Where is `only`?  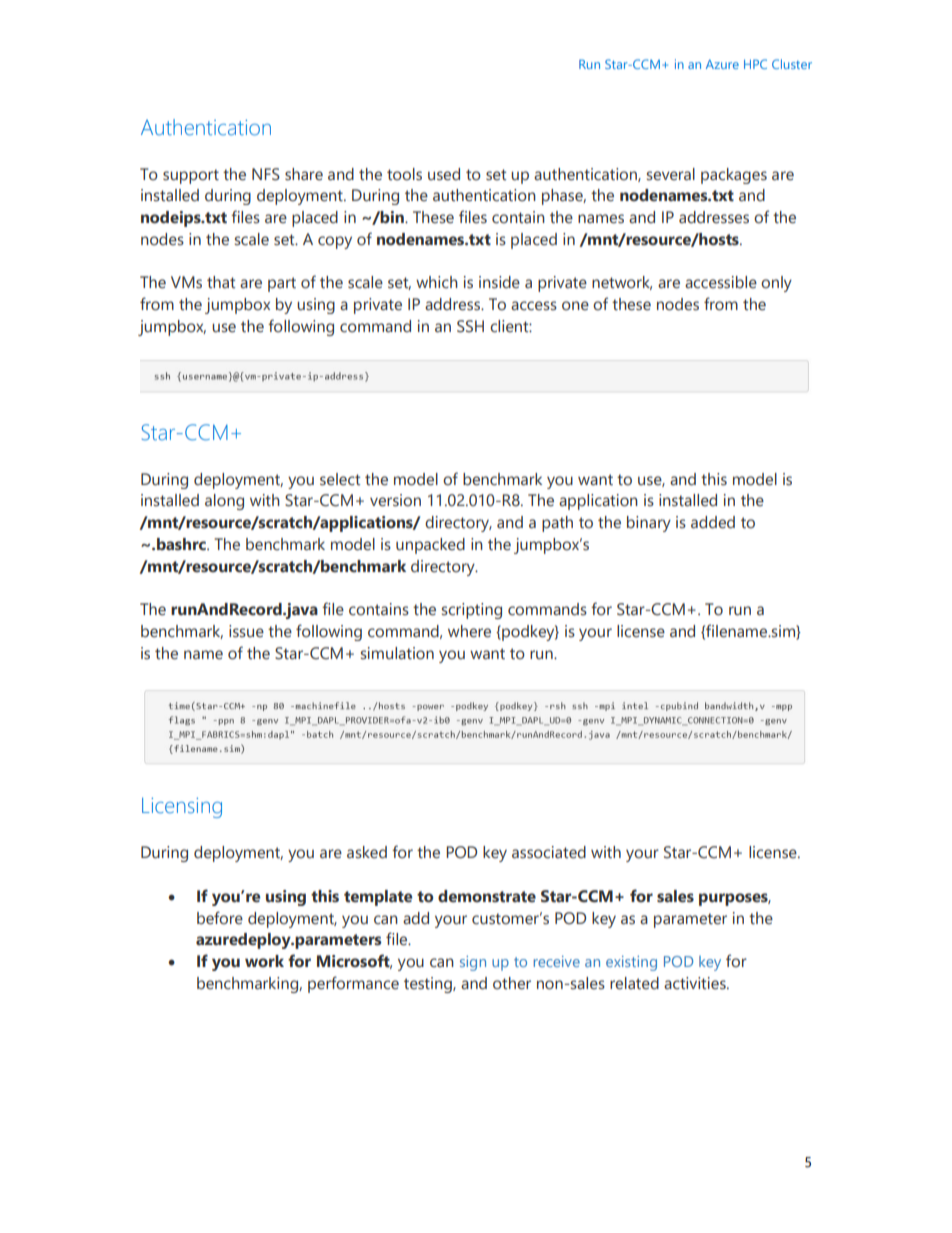
only is located at coordinates (776, 284).
